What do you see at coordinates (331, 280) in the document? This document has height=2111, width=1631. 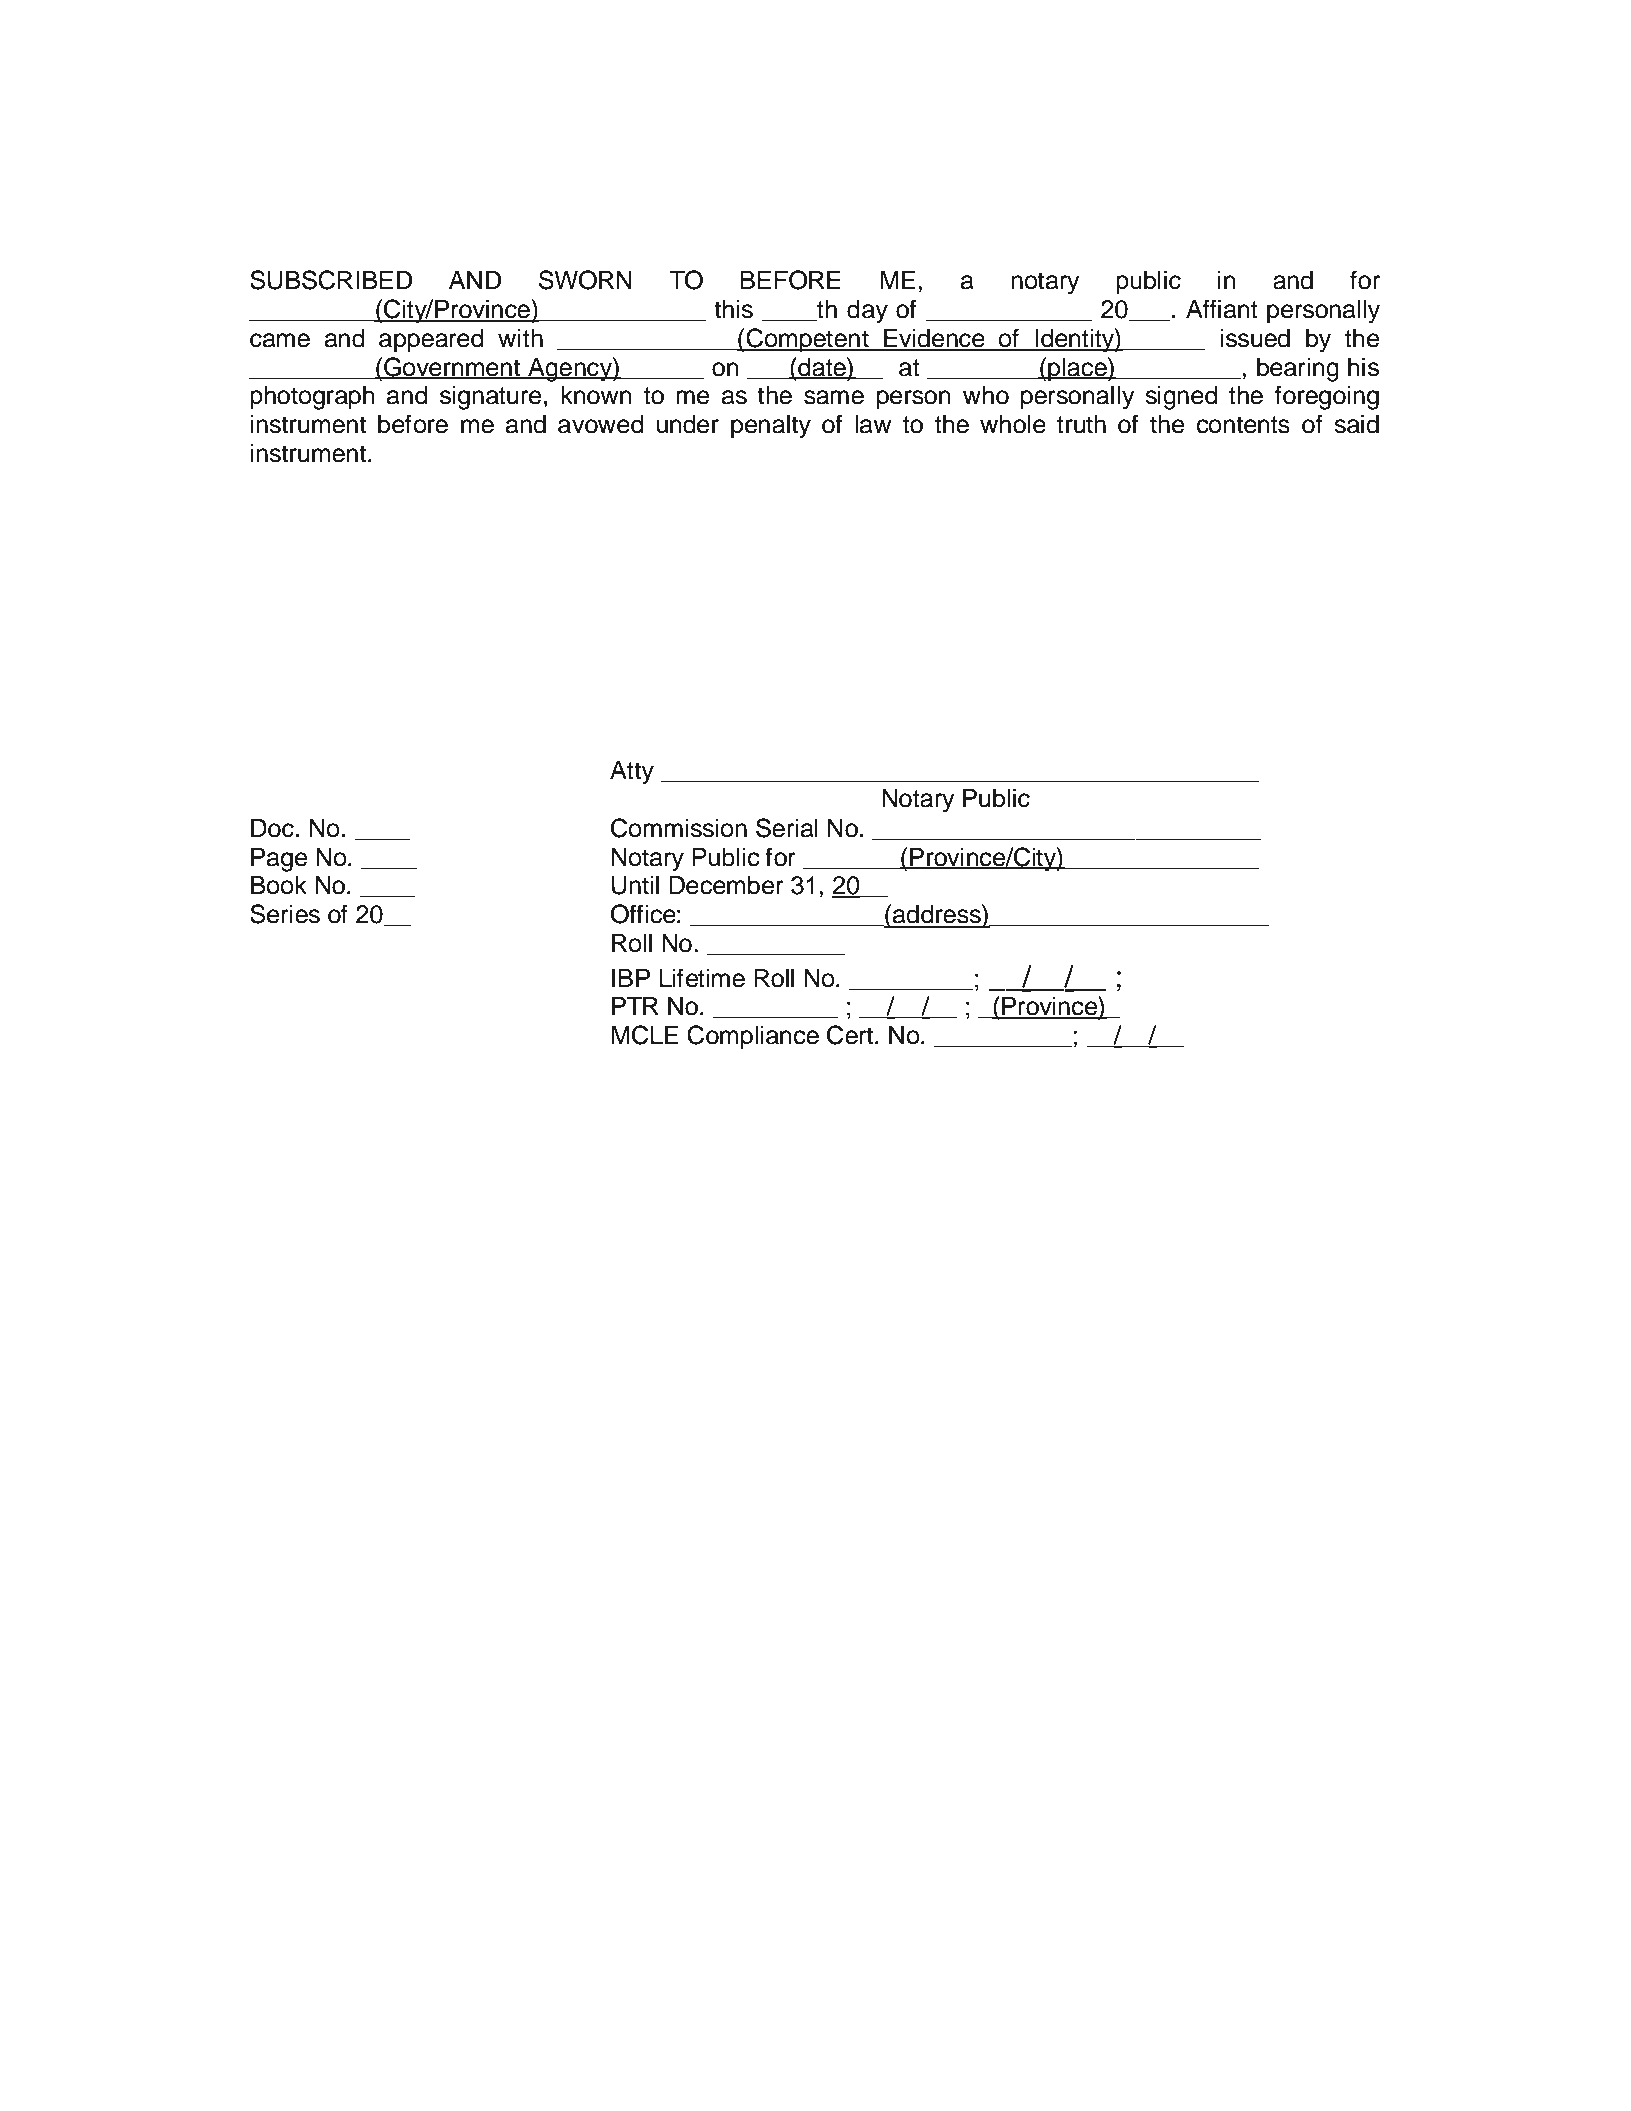 I see `SUBSCRIBED` at bounding box center [331, 280].
